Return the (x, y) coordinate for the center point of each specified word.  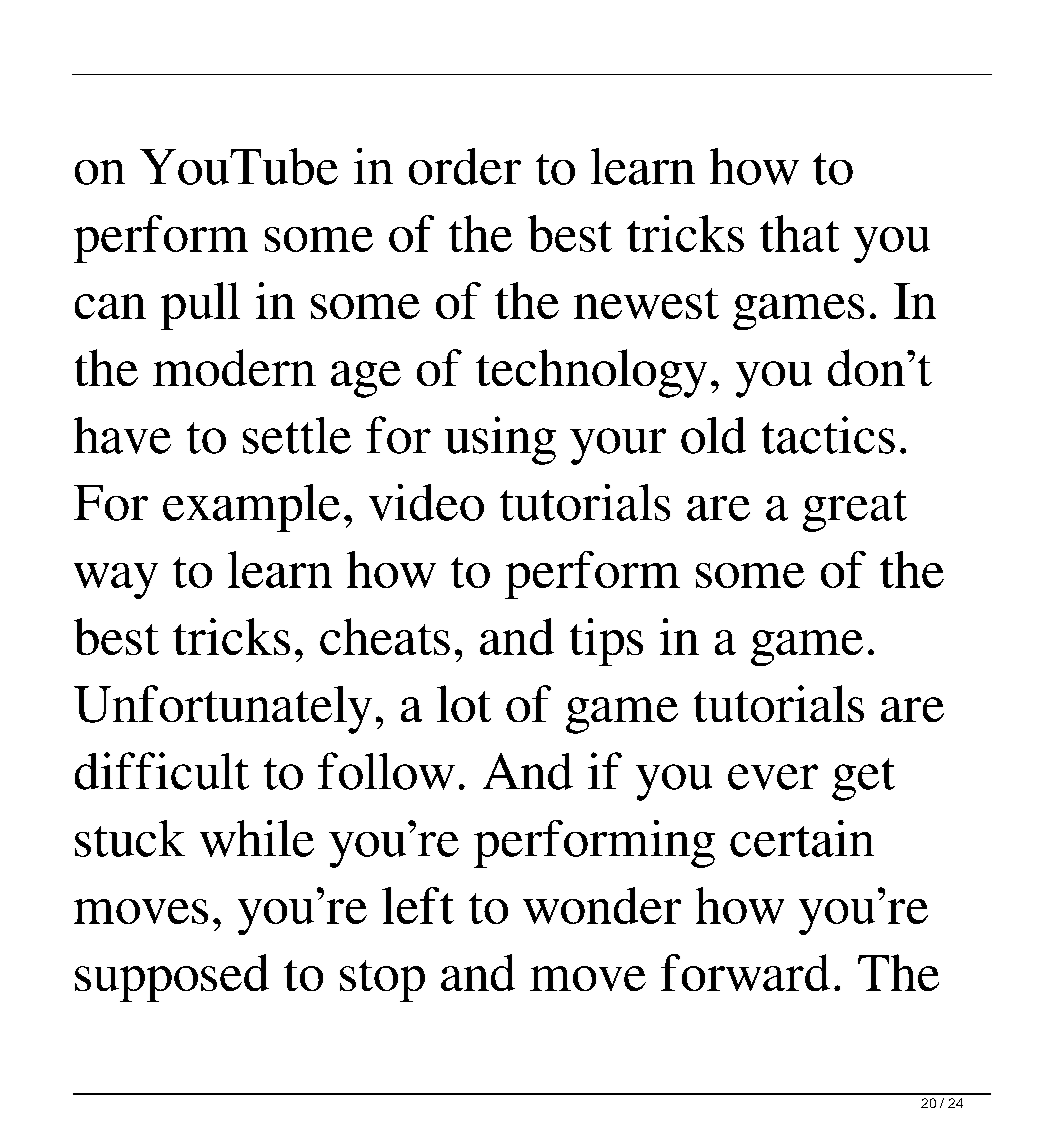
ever (773, 777)
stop (382, 981)
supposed (172, 978)
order (465, 166)
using (500, 440)
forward (745, 972)
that (799, 233)
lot (464, 703)
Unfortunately (223, 709)
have (122, 435)
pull (200, 306)
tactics (828, 435)
